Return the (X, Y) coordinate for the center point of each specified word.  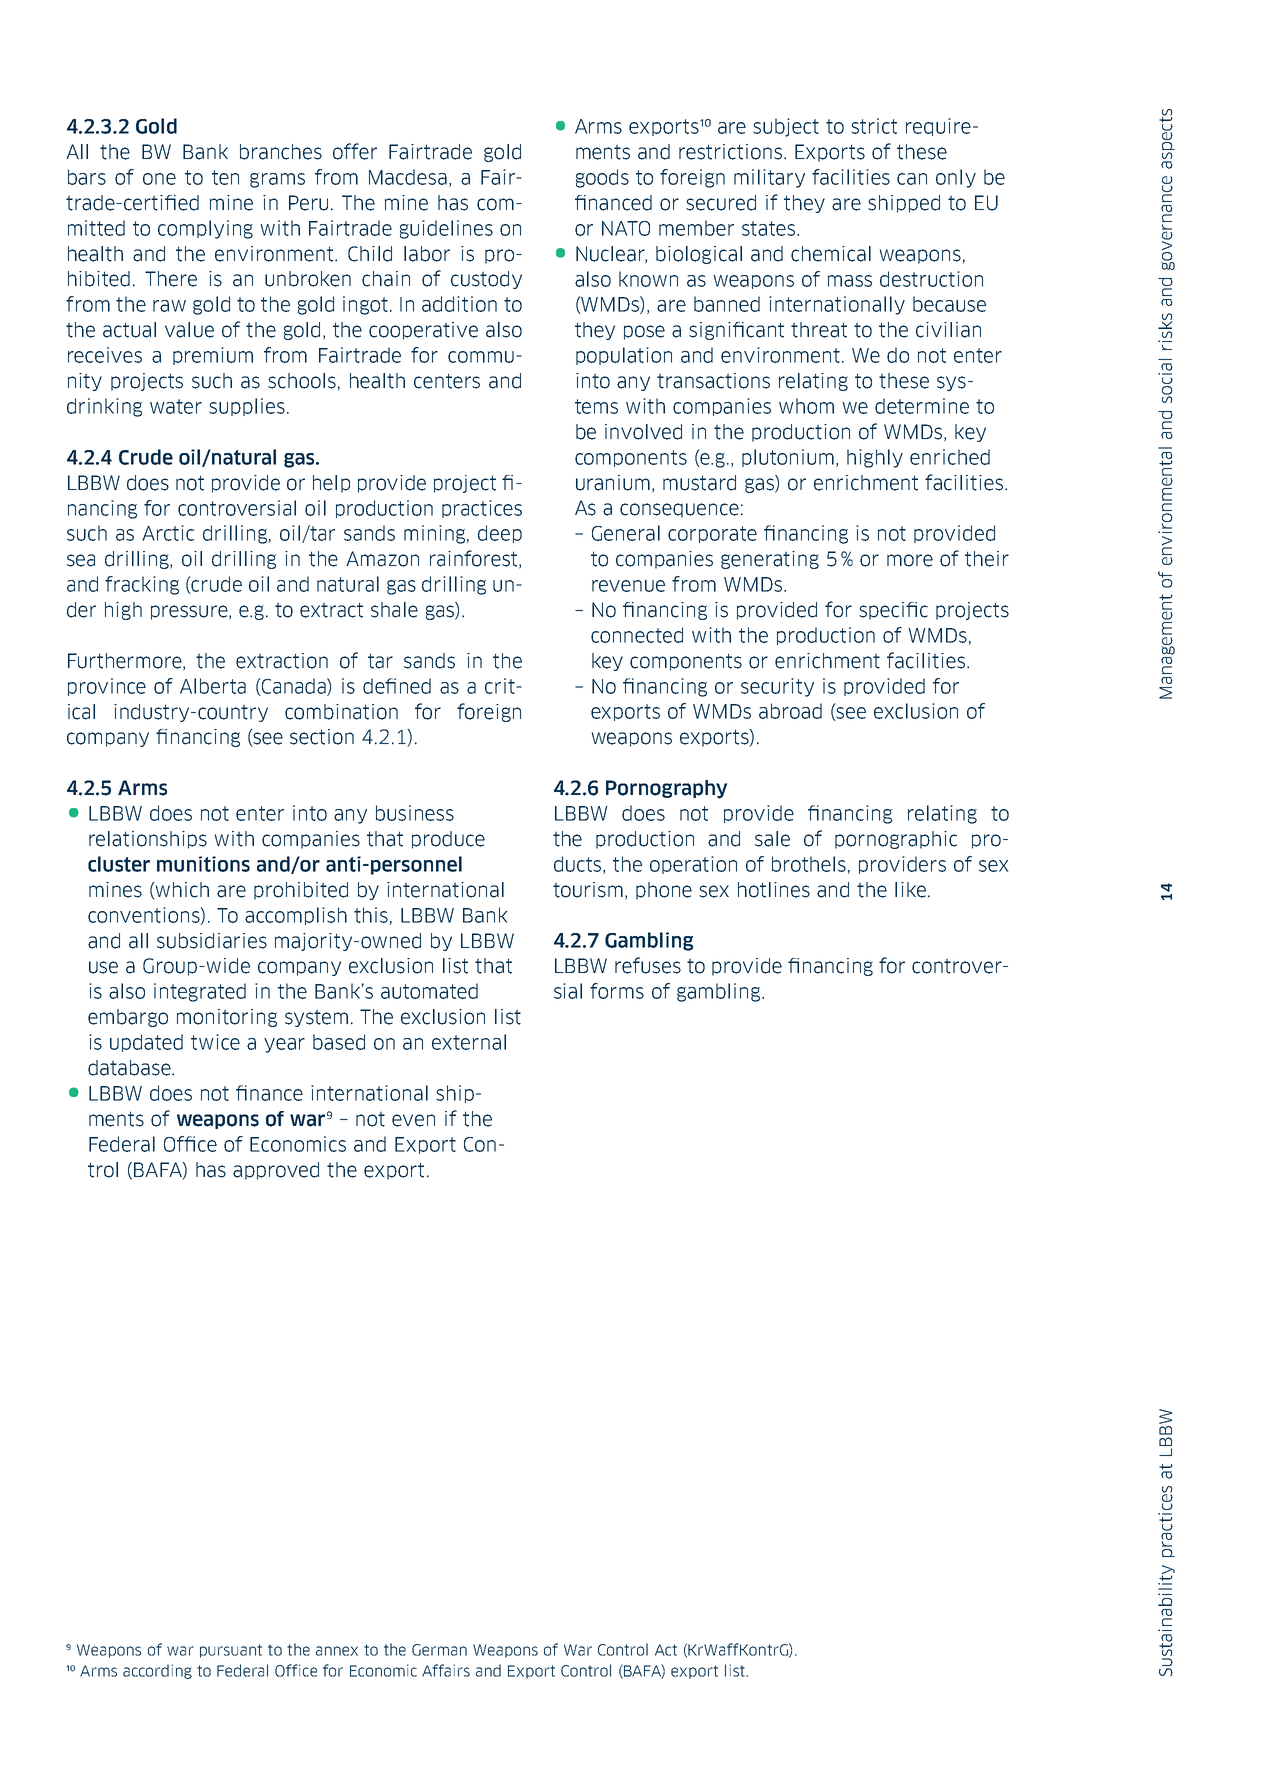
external (469, 1042)
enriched (950, 457)
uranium (613, 483)
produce (448, 840)
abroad (790, 711)
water (176, 406)
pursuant (231, 1651)
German (439, 1650)
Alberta (213, 686)
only (956, 178)
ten (225, 177)
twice (215, 1042)
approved (276, 1171)
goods (602, 178)
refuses (648, 965)
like (910, 890)
